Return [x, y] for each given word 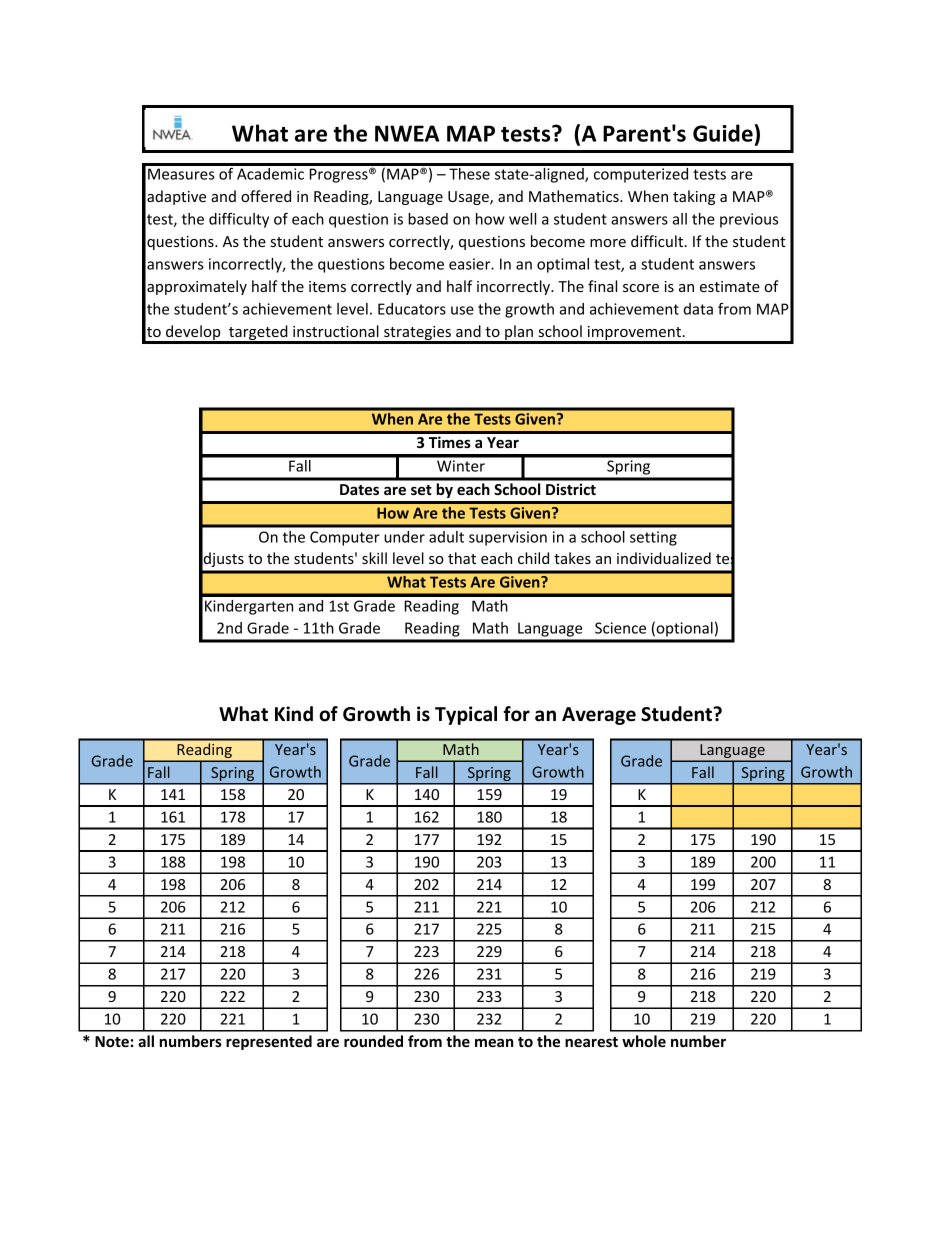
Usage [469, 198]
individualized [664, 558]
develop [193, 334]
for [516, 714]
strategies [417, 334]
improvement [634, 334]
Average [599, 716]
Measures [181, 174]
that [462, 558]
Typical [466, 715]
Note [112, 1041]
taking [694, 197]
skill [374, 558]
